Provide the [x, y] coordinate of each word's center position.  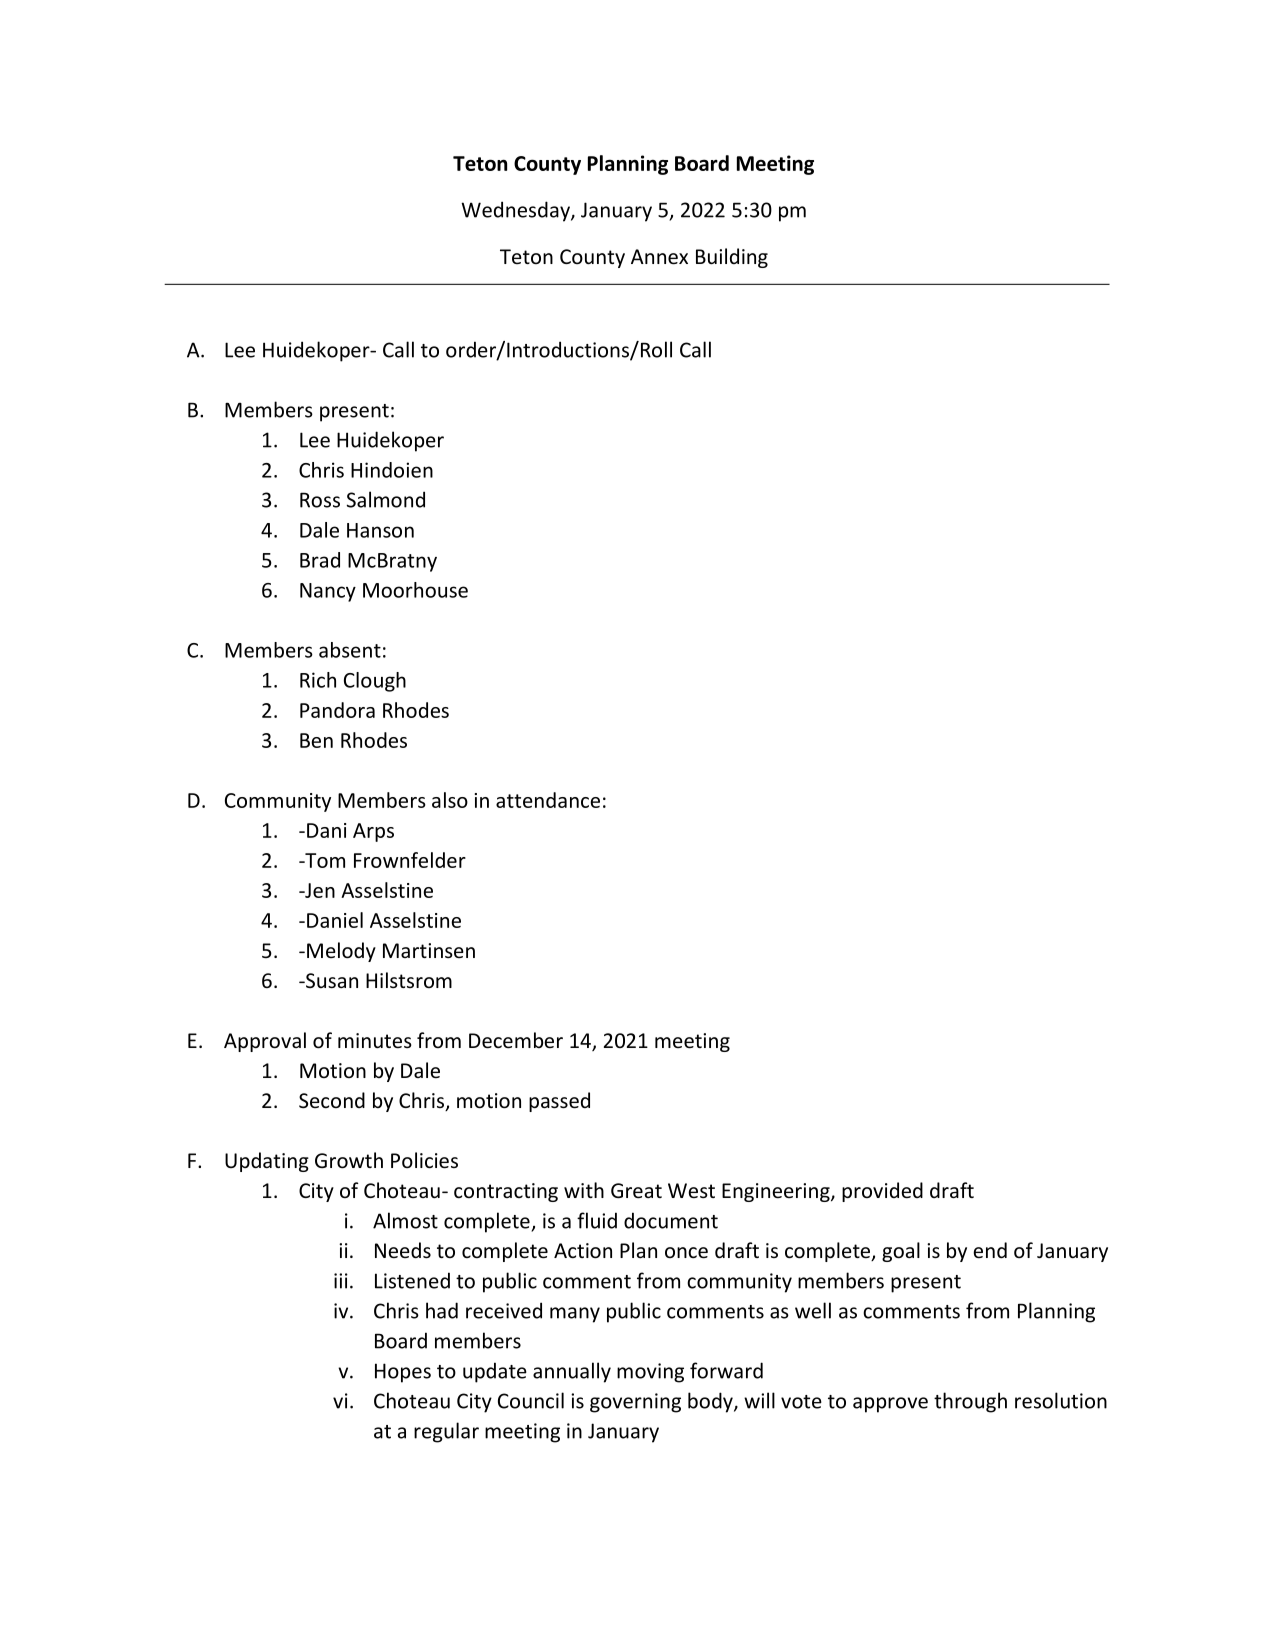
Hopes [403, 1373]
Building [732, 258]
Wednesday [516, 211]
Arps [373, 832]
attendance [548, 800]
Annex [659, 257]
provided [882, 1192]
